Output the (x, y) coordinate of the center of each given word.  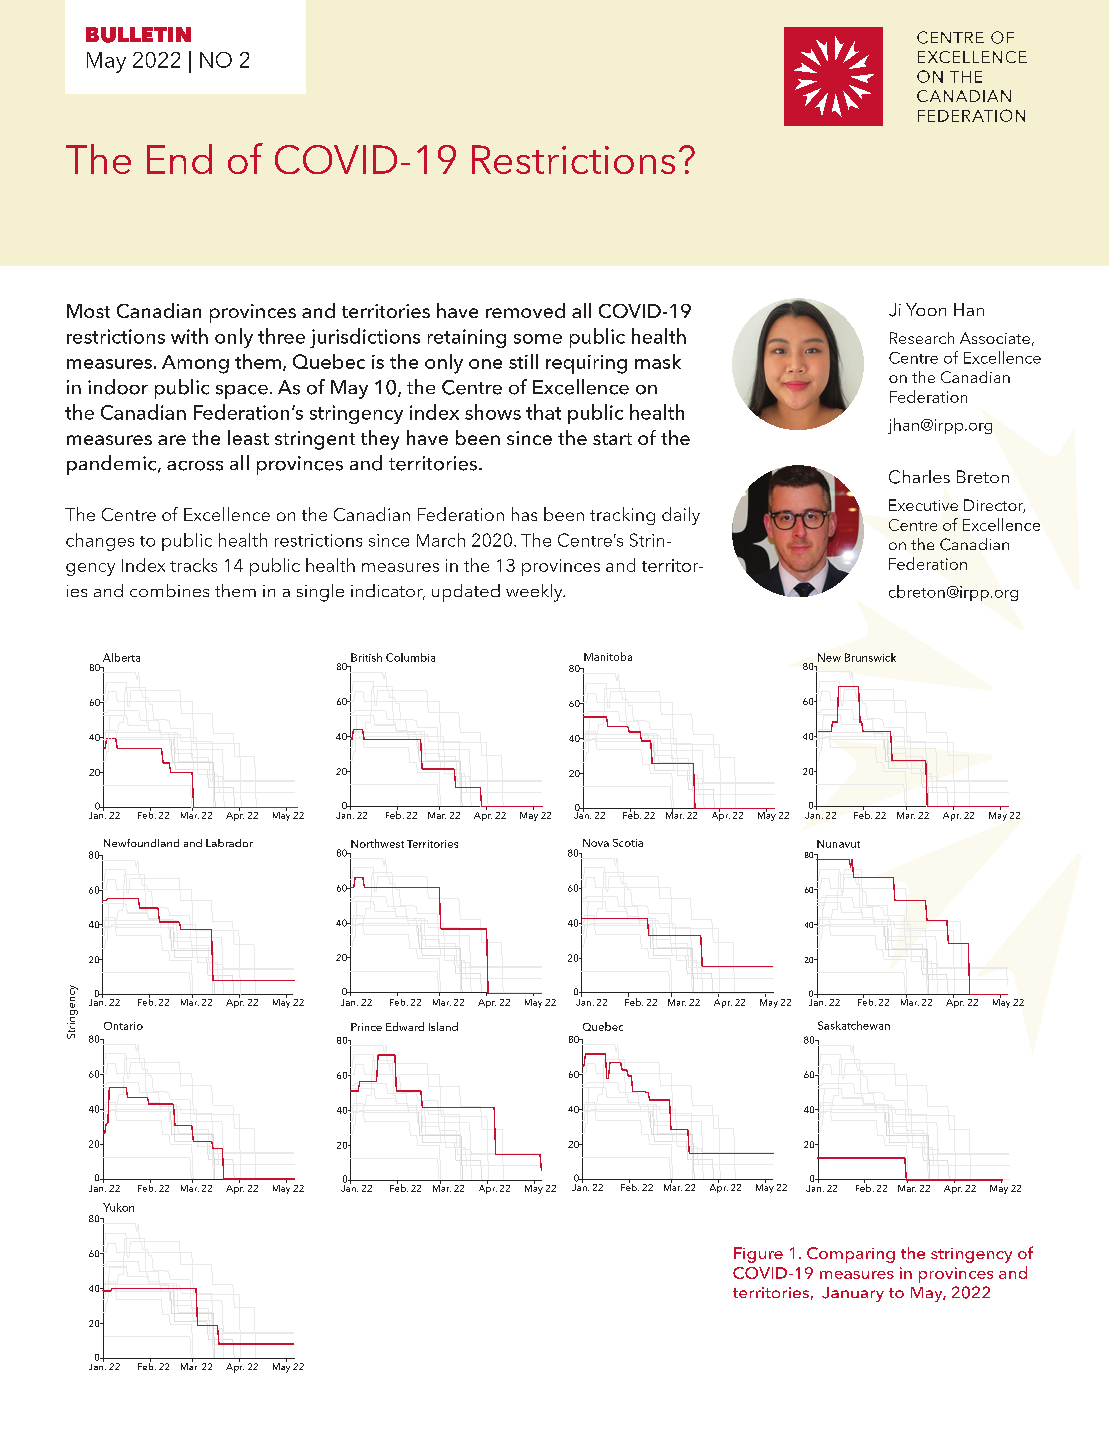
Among (195, 364)
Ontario (123, 1026)
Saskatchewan (854, 1025)
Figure (758, 1255)
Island (443, 1026)
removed (525, 310)
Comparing (851, 1255)
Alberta (121, 657)
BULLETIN (138, 35)
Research (922, 338)
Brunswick (870, 657)
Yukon (118, 1207)
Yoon (926, 309)
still (523, 361)
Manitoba (608, 656)
